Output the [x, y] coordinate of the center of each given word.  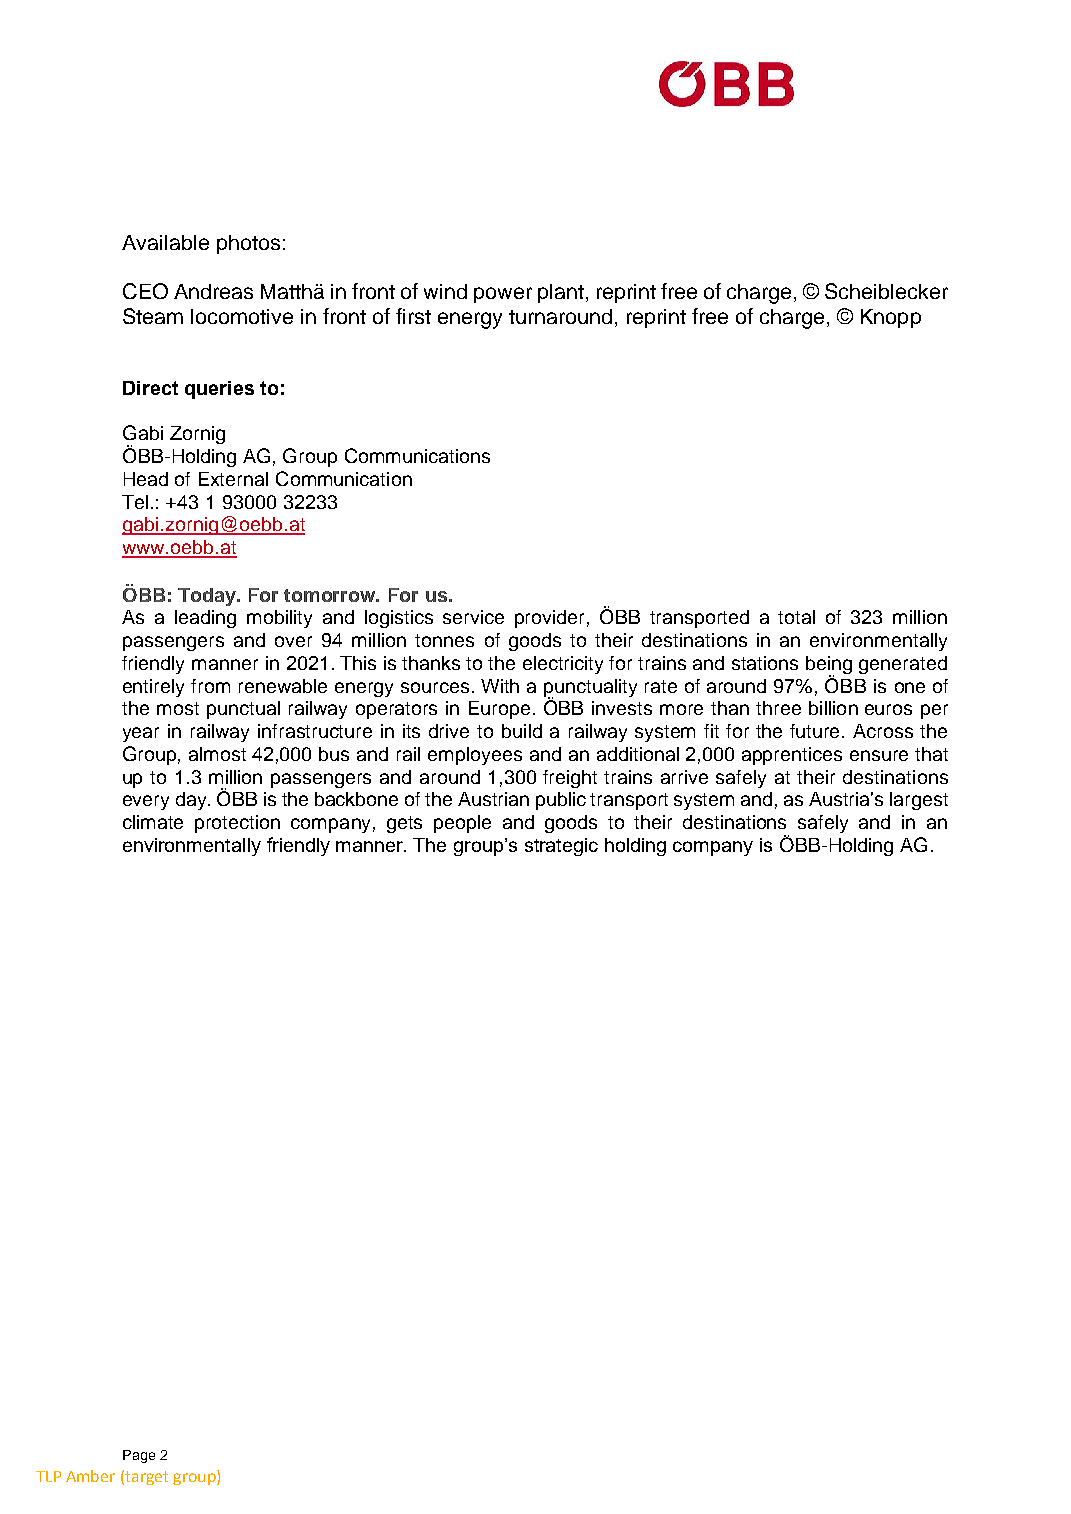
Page [139, 1456]
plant [561, 293]
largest [919, 801]
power [503, 295]
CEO [145, 291]
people [462, 824]
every [146, 802]
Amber [90, 1476]
